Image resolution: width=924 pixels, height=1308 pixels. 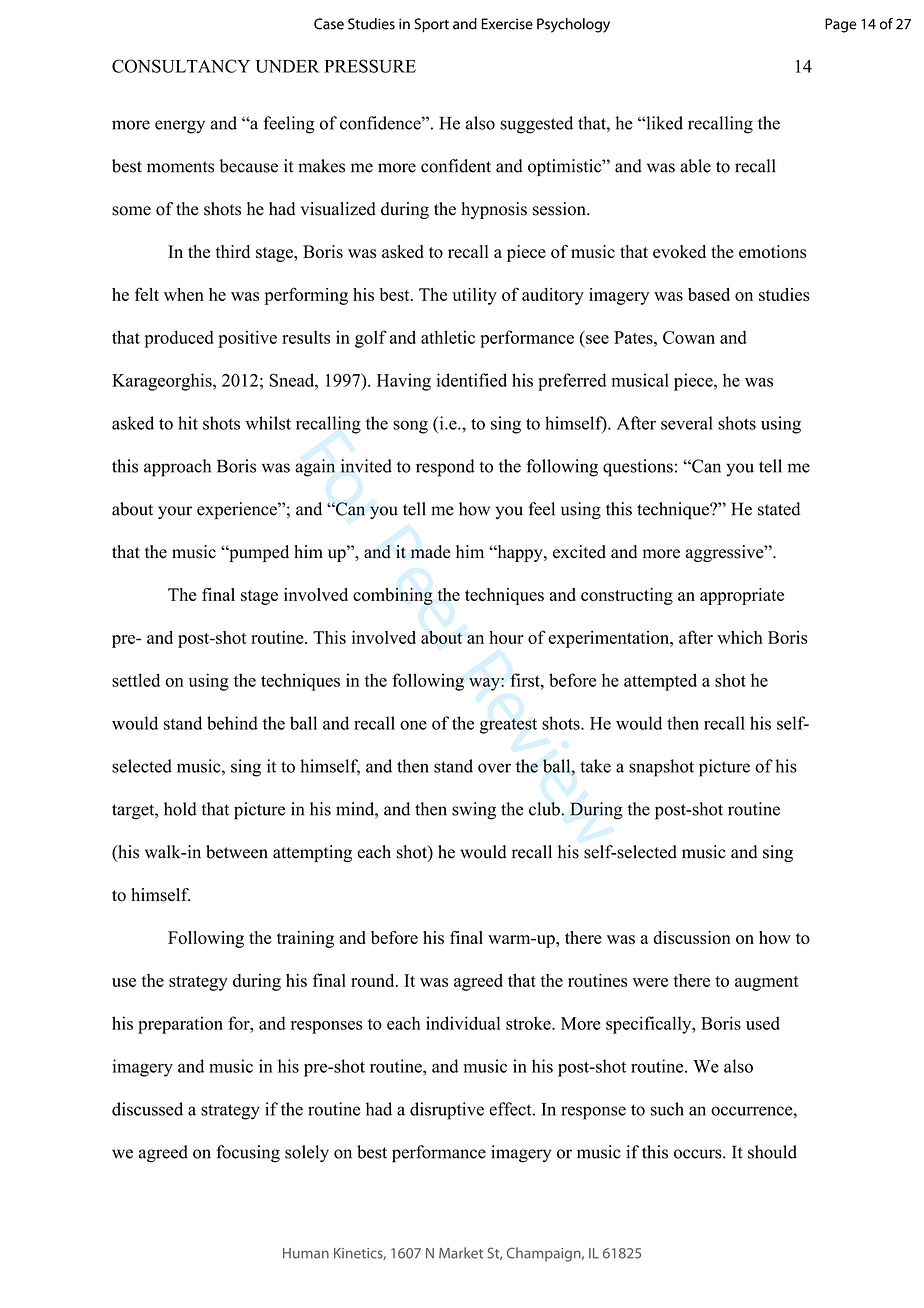 What do you see at coordinates (306, 1253) in the page?
I see `Human` at bounding box center [306, 1253].
